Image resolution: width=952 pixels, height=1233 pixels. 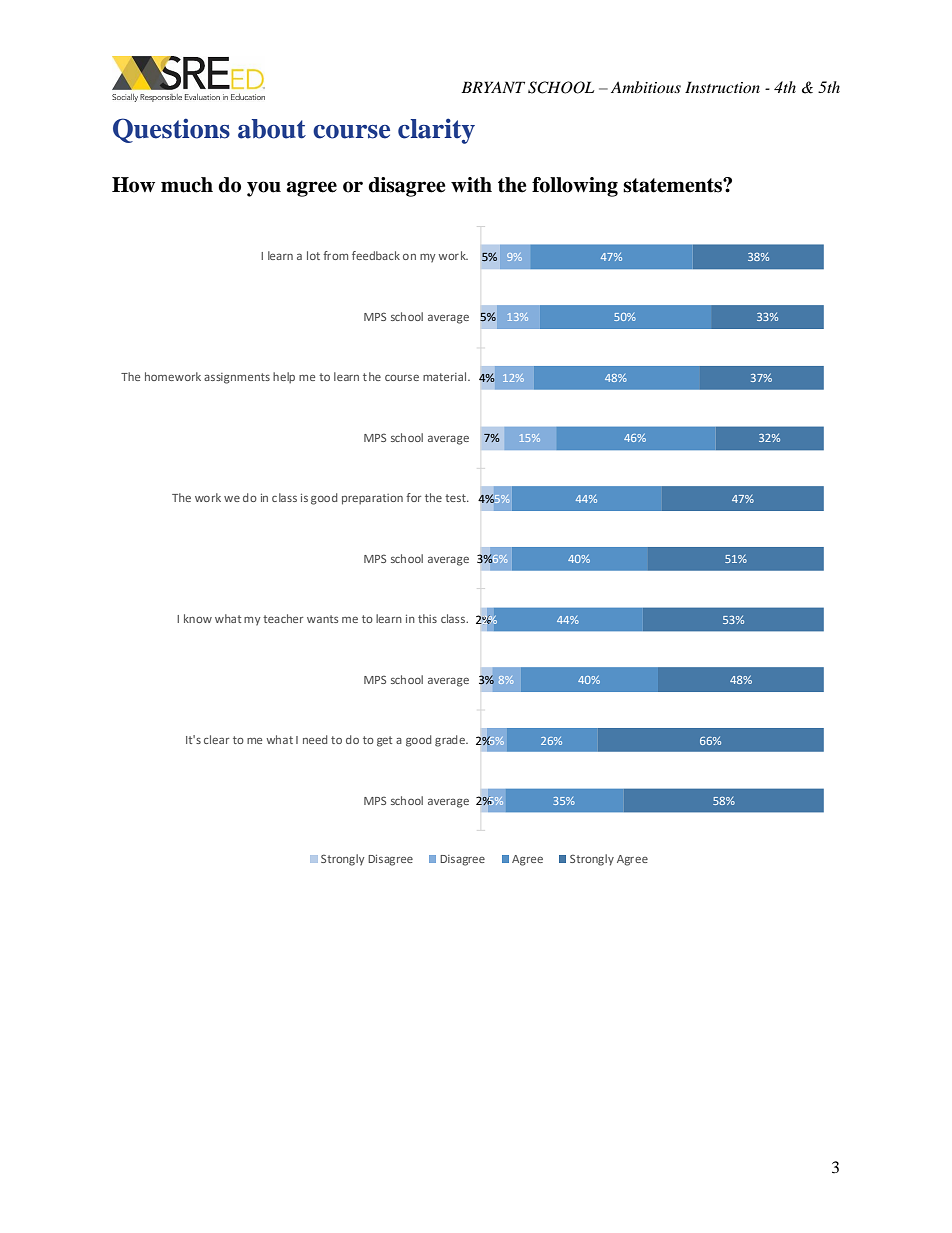 I want to click on clear, so click(x=216, y=739).
